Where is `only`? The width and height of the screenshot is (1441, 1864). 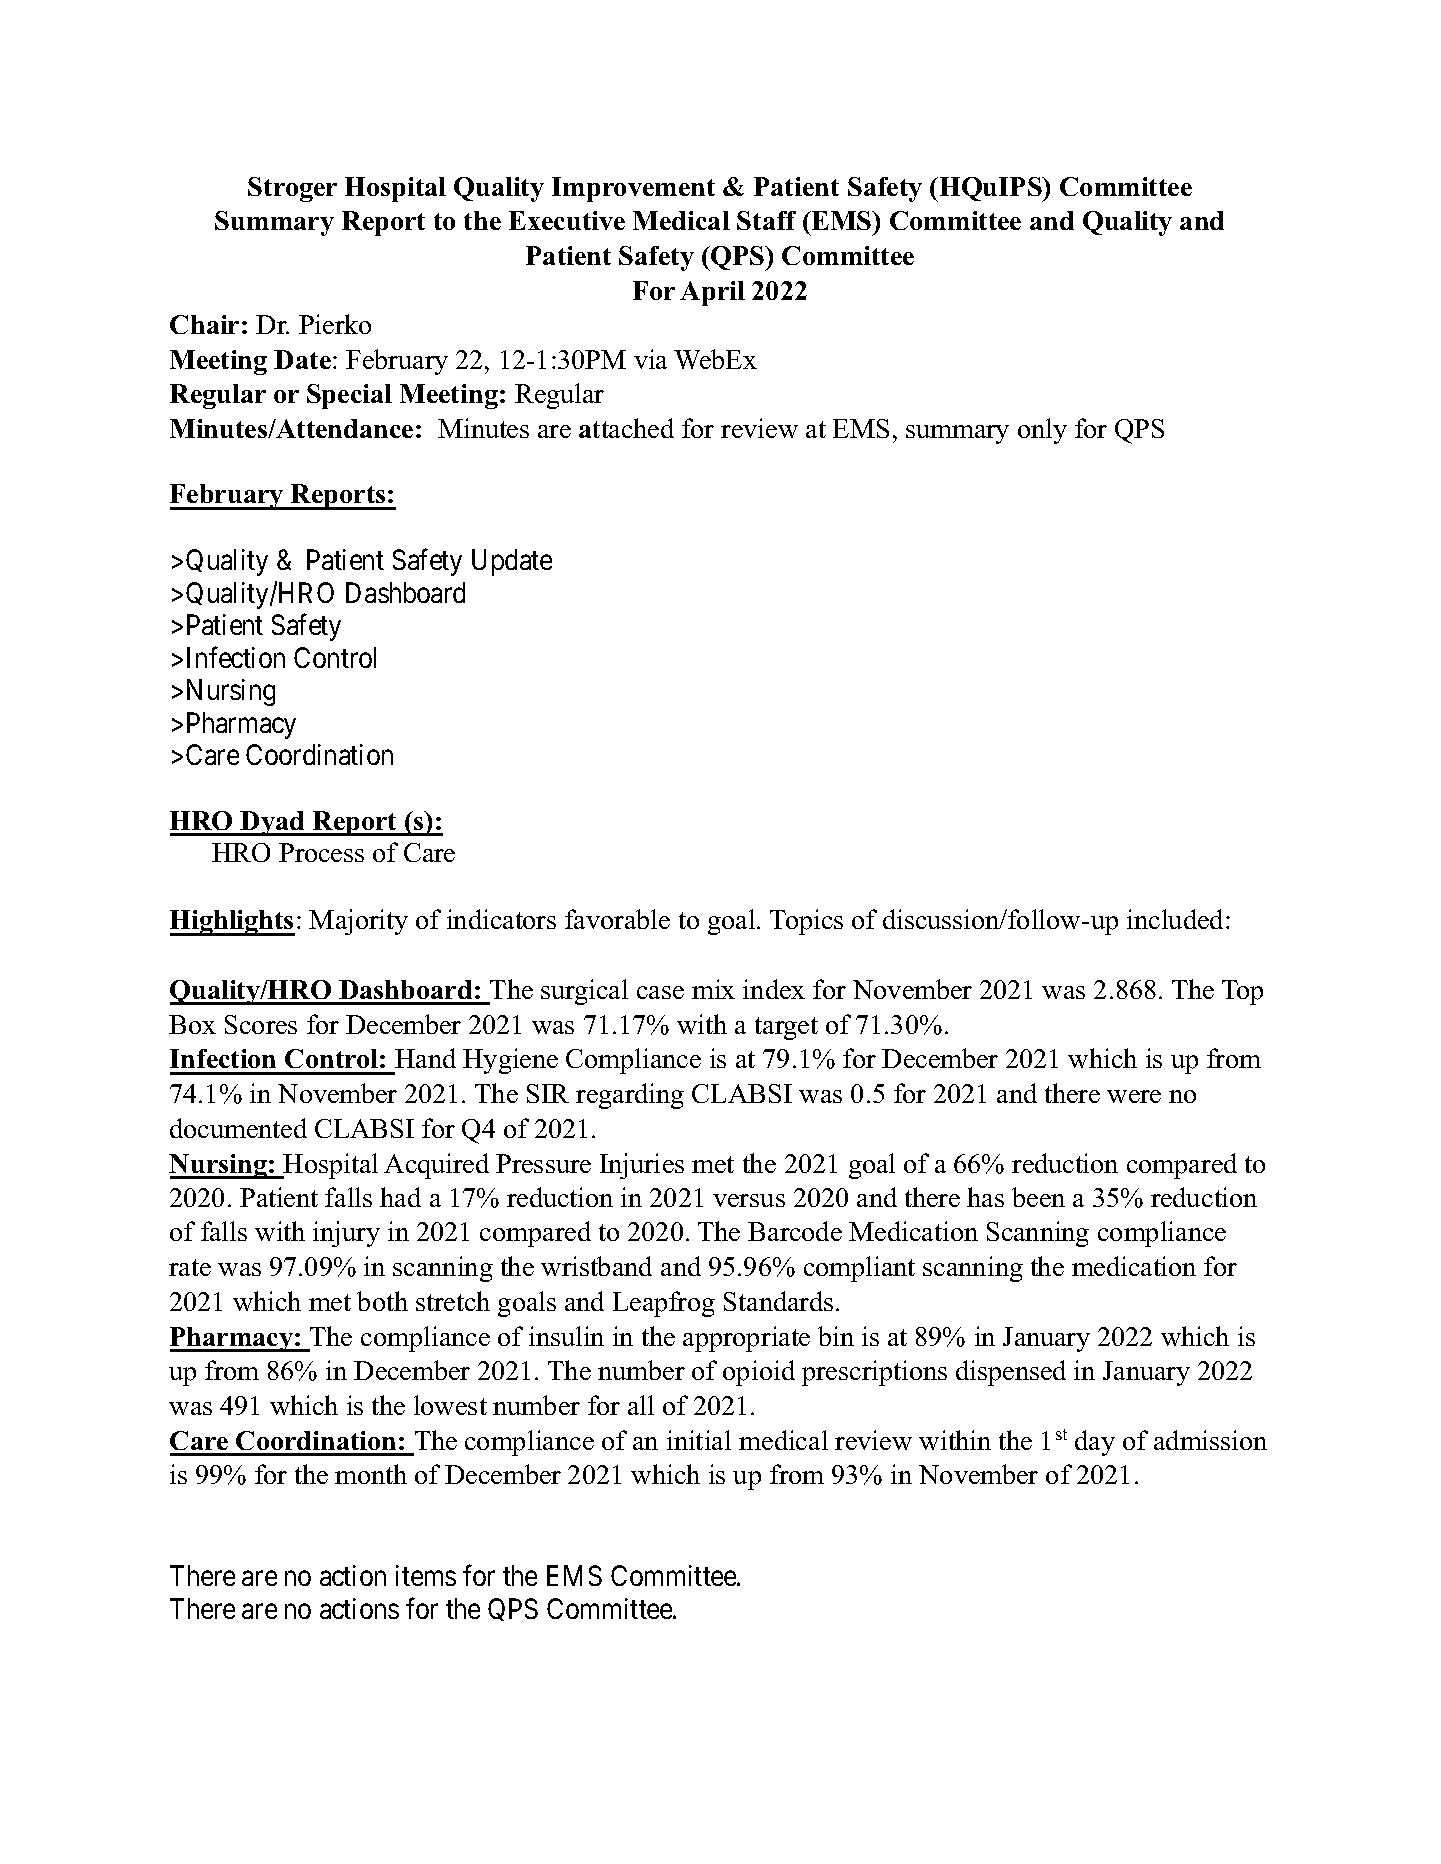
only is located at coordinates (1042, 431).
